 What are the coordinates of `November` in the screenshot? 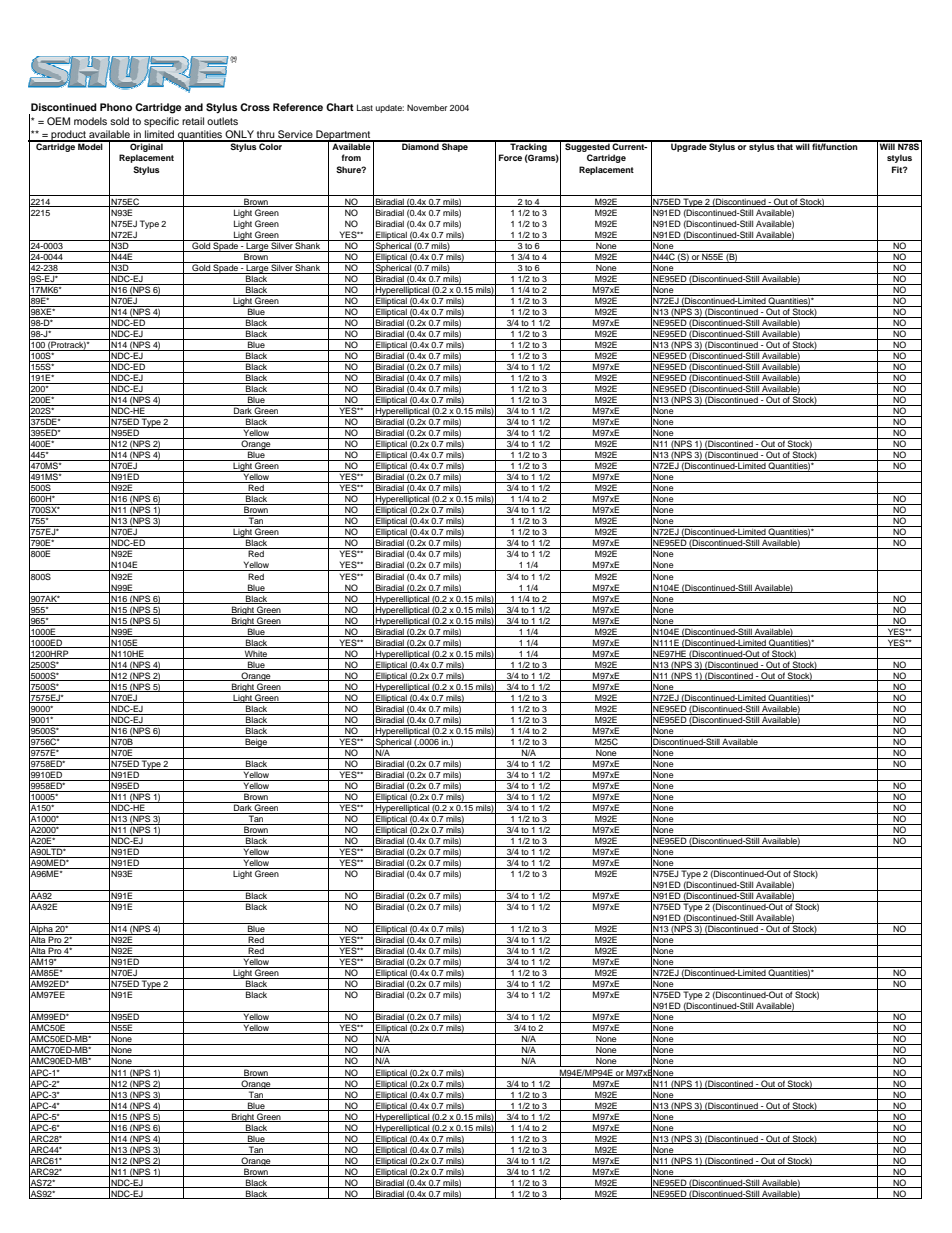 It's located at (427, 107).
